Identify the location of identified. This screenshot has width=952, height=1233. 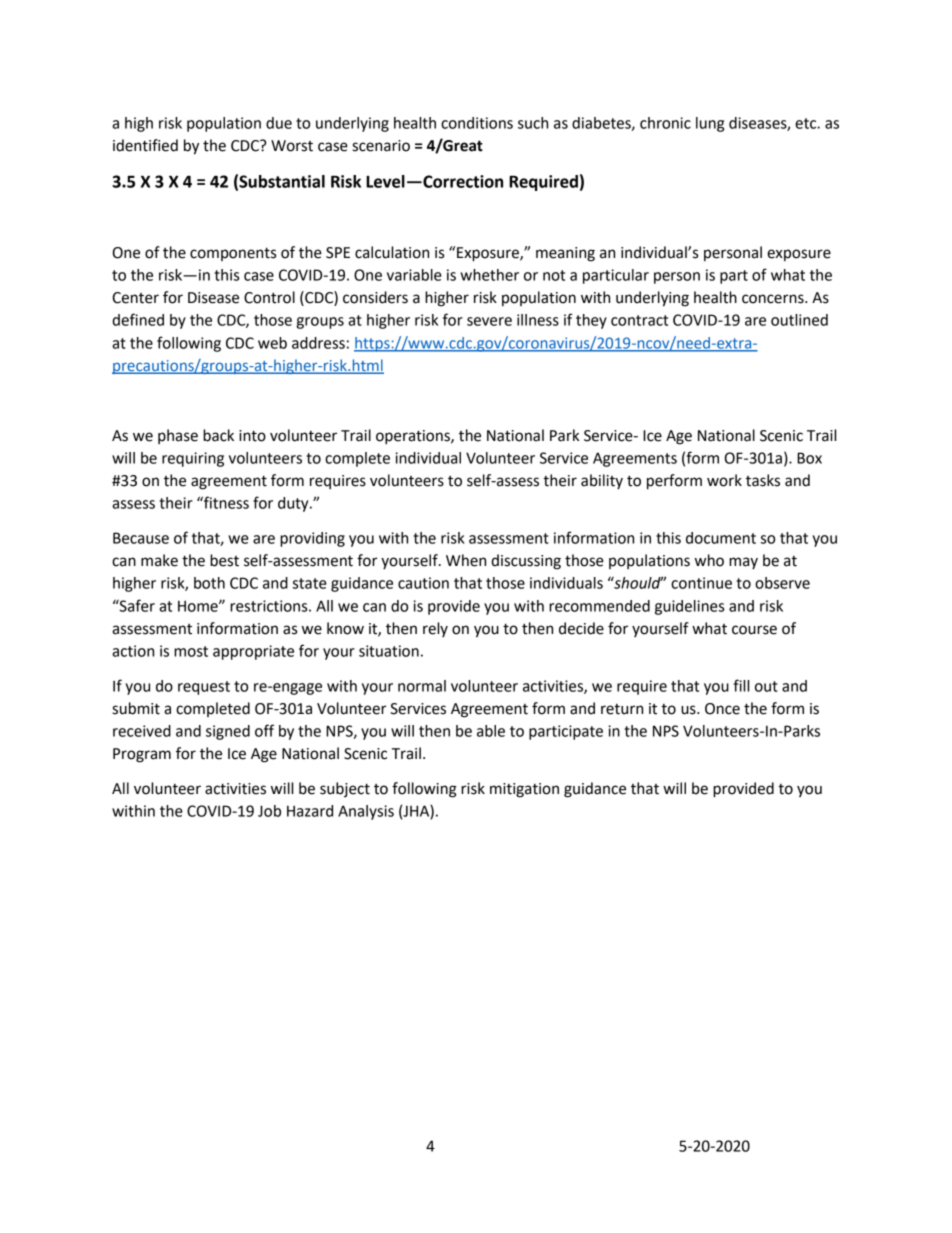
(145, 145).
